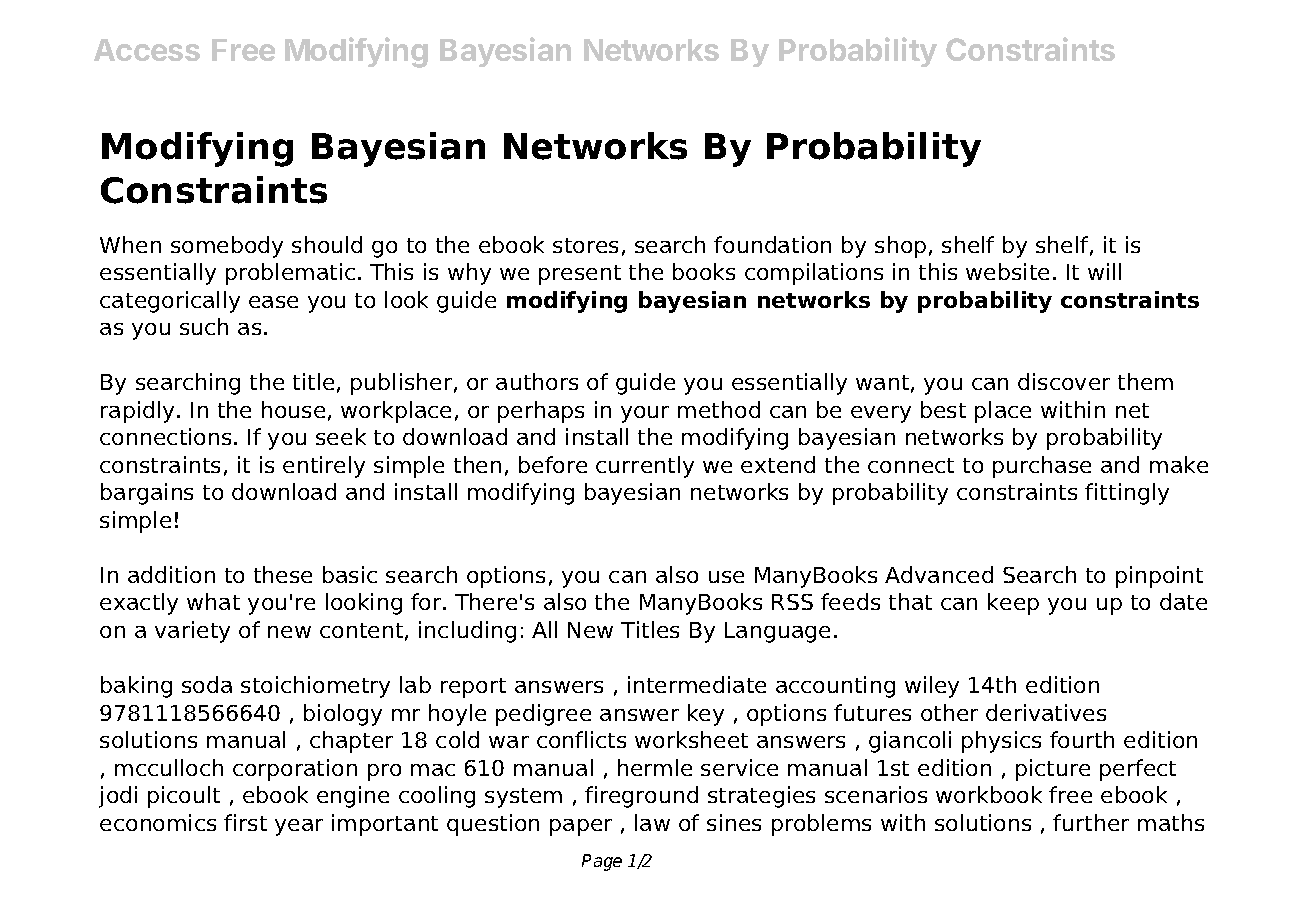  Describe the element at coordinates (227, 247) in the screenshot. I see `somebody` at that location.
